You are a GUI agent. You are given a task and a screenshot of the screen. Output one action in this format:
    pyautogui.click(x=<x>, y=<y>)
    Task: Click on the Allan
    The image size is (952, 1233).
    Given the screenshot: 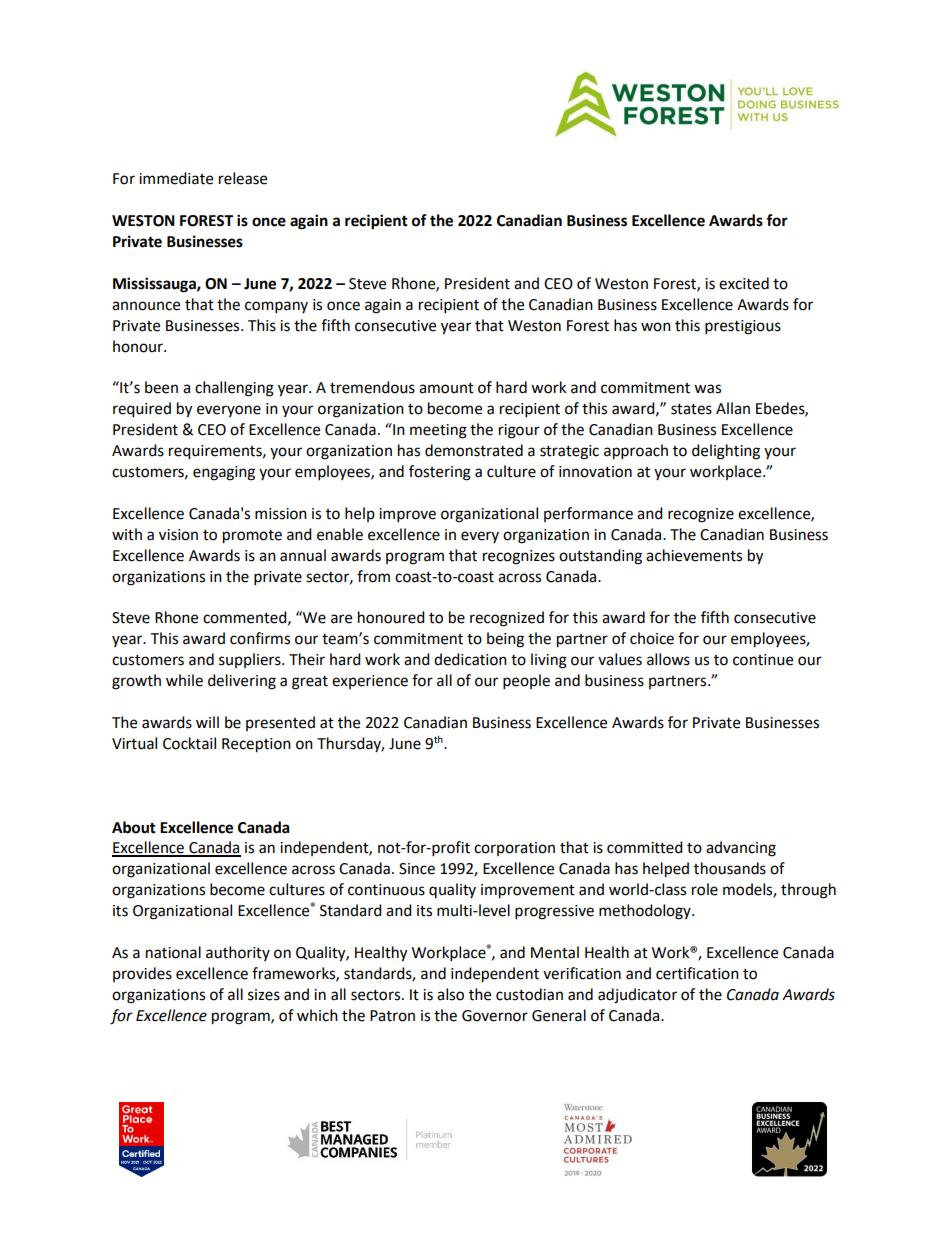 What is the action you would take?
    pyautogui.click(x=733, y=408)
